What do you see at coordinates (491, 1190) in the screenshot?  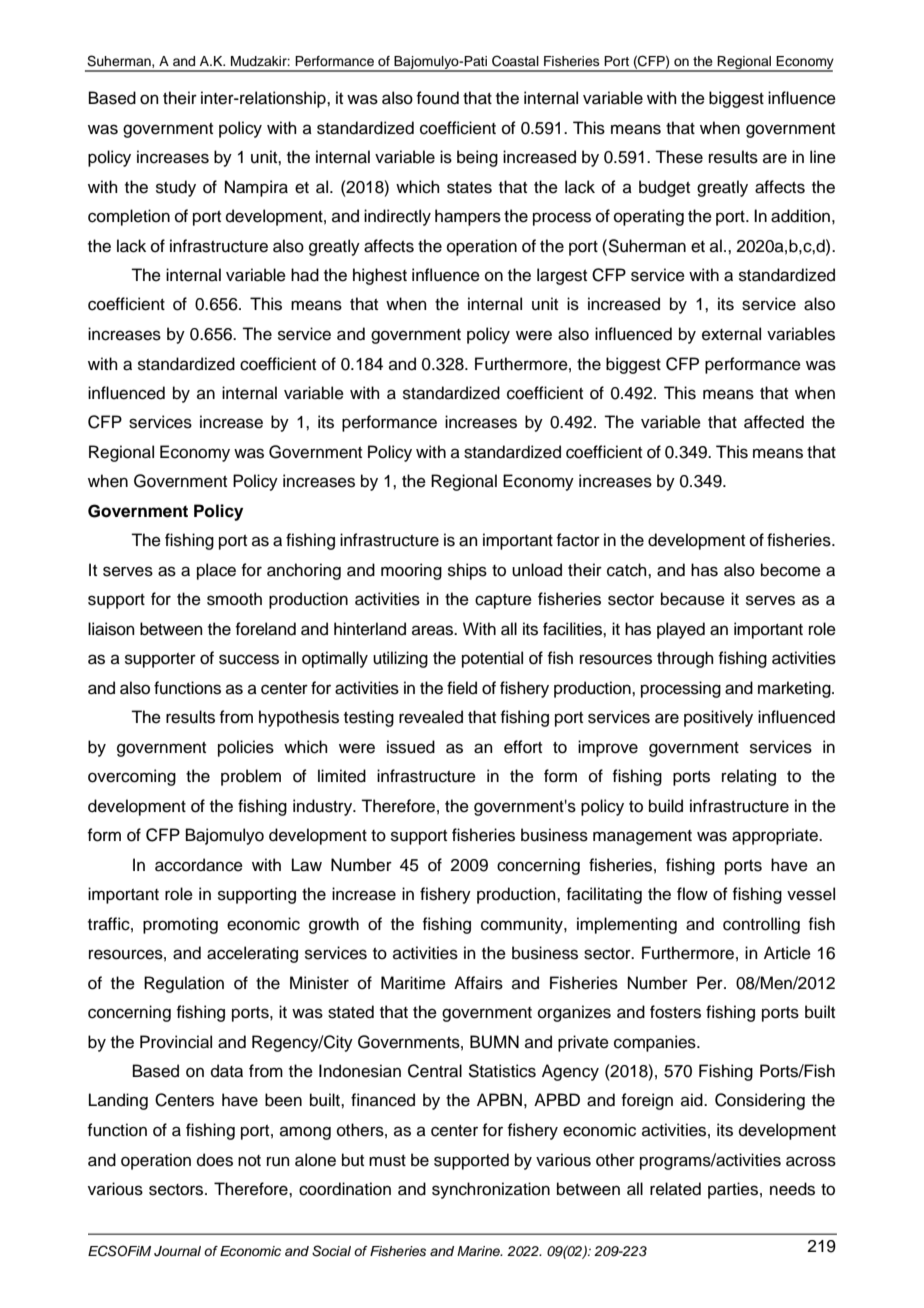 I see `synchronization` at bounding box center [491, 1190].
